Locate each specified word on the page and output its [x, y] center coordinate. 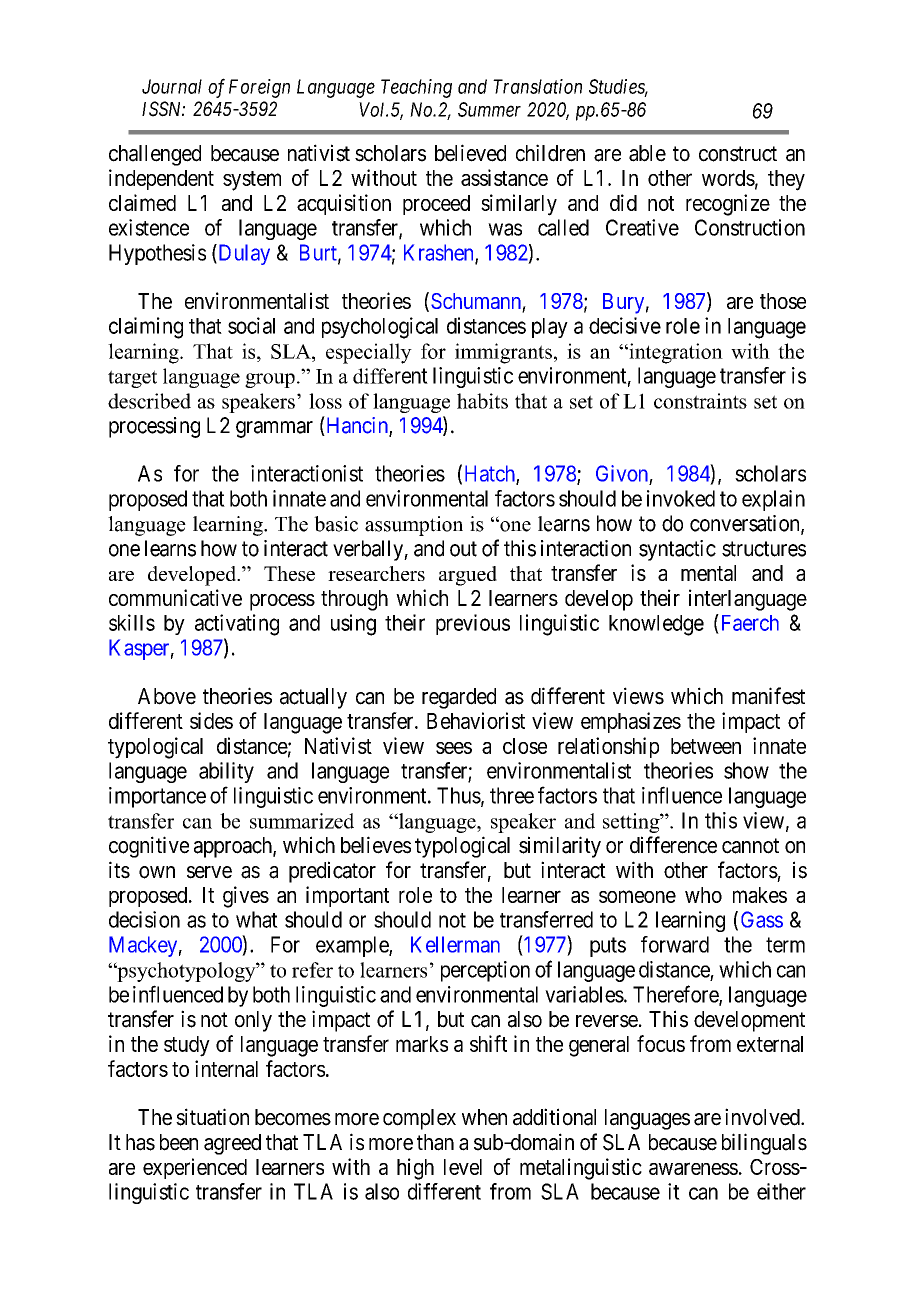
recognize [728, 205]
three [512, 795]
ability [226, 772]
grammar [274, 429]
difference [673, 845]
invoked [681, 498]
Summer [489, 109]
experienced [195, 1168]
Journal [172, 86]
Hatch [491, 474]
